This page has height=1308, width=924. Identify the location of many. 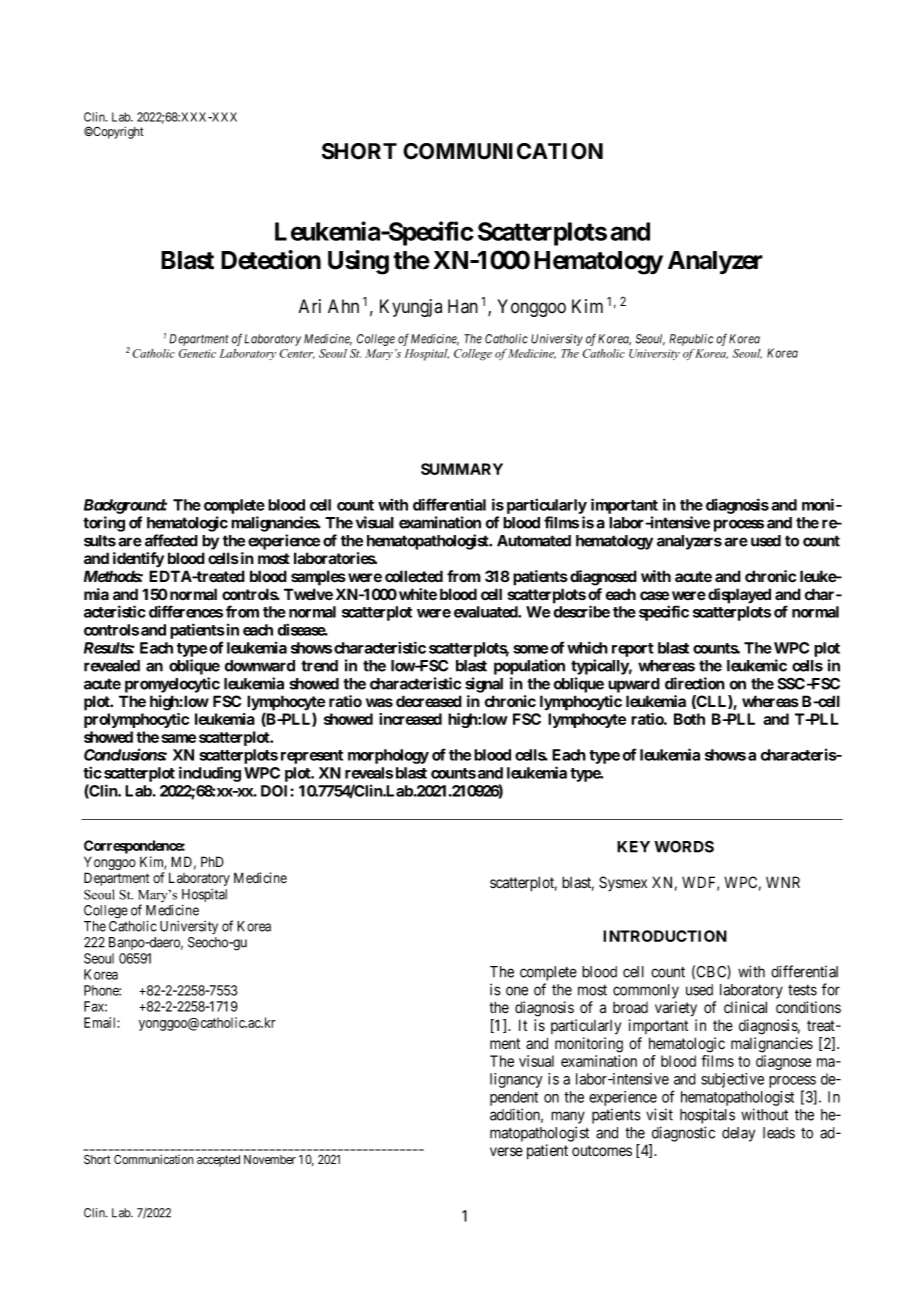
(568, 1117).
